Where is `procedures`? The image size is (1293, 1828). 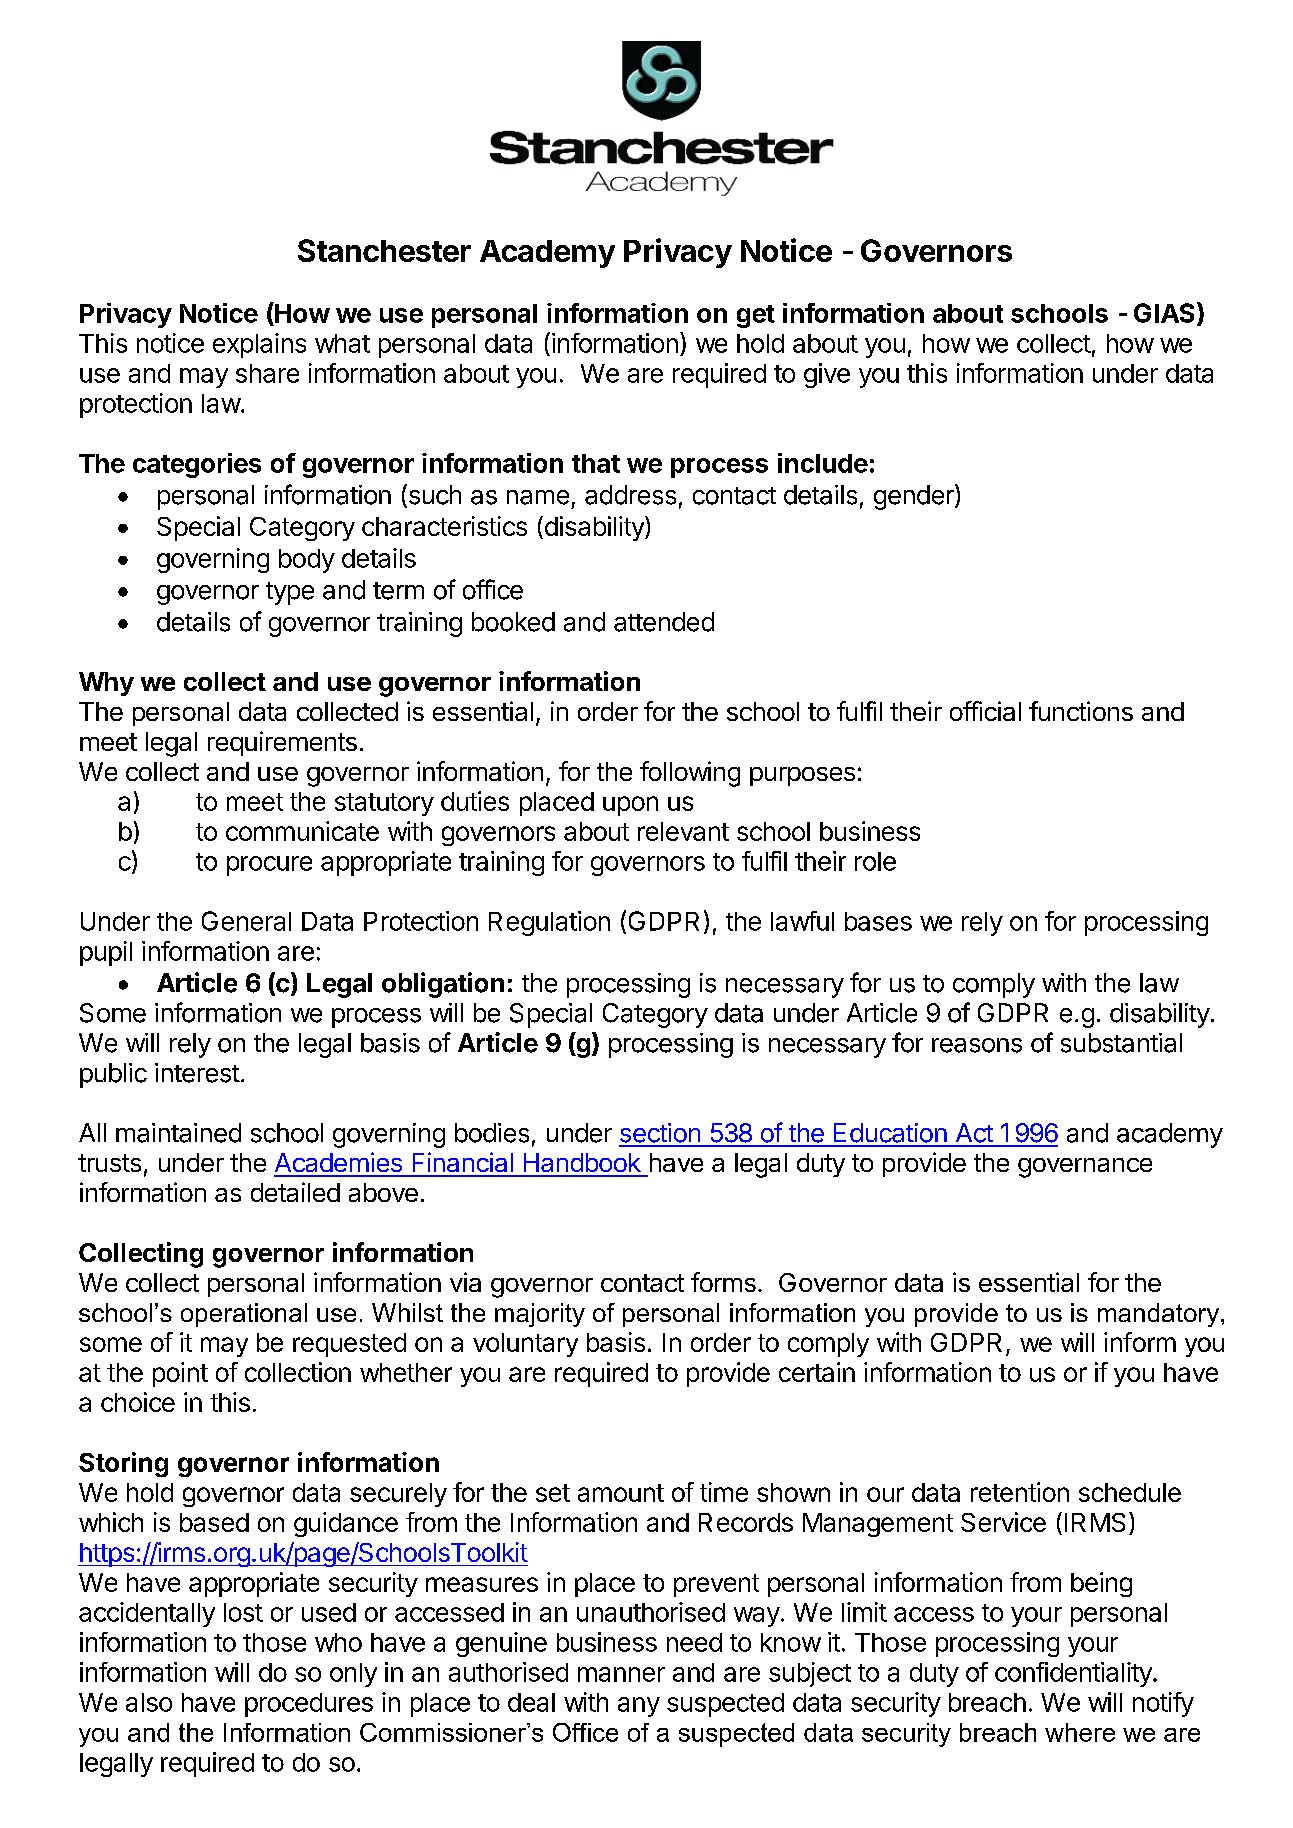
procedures is located at coordinates (309, 1705).
